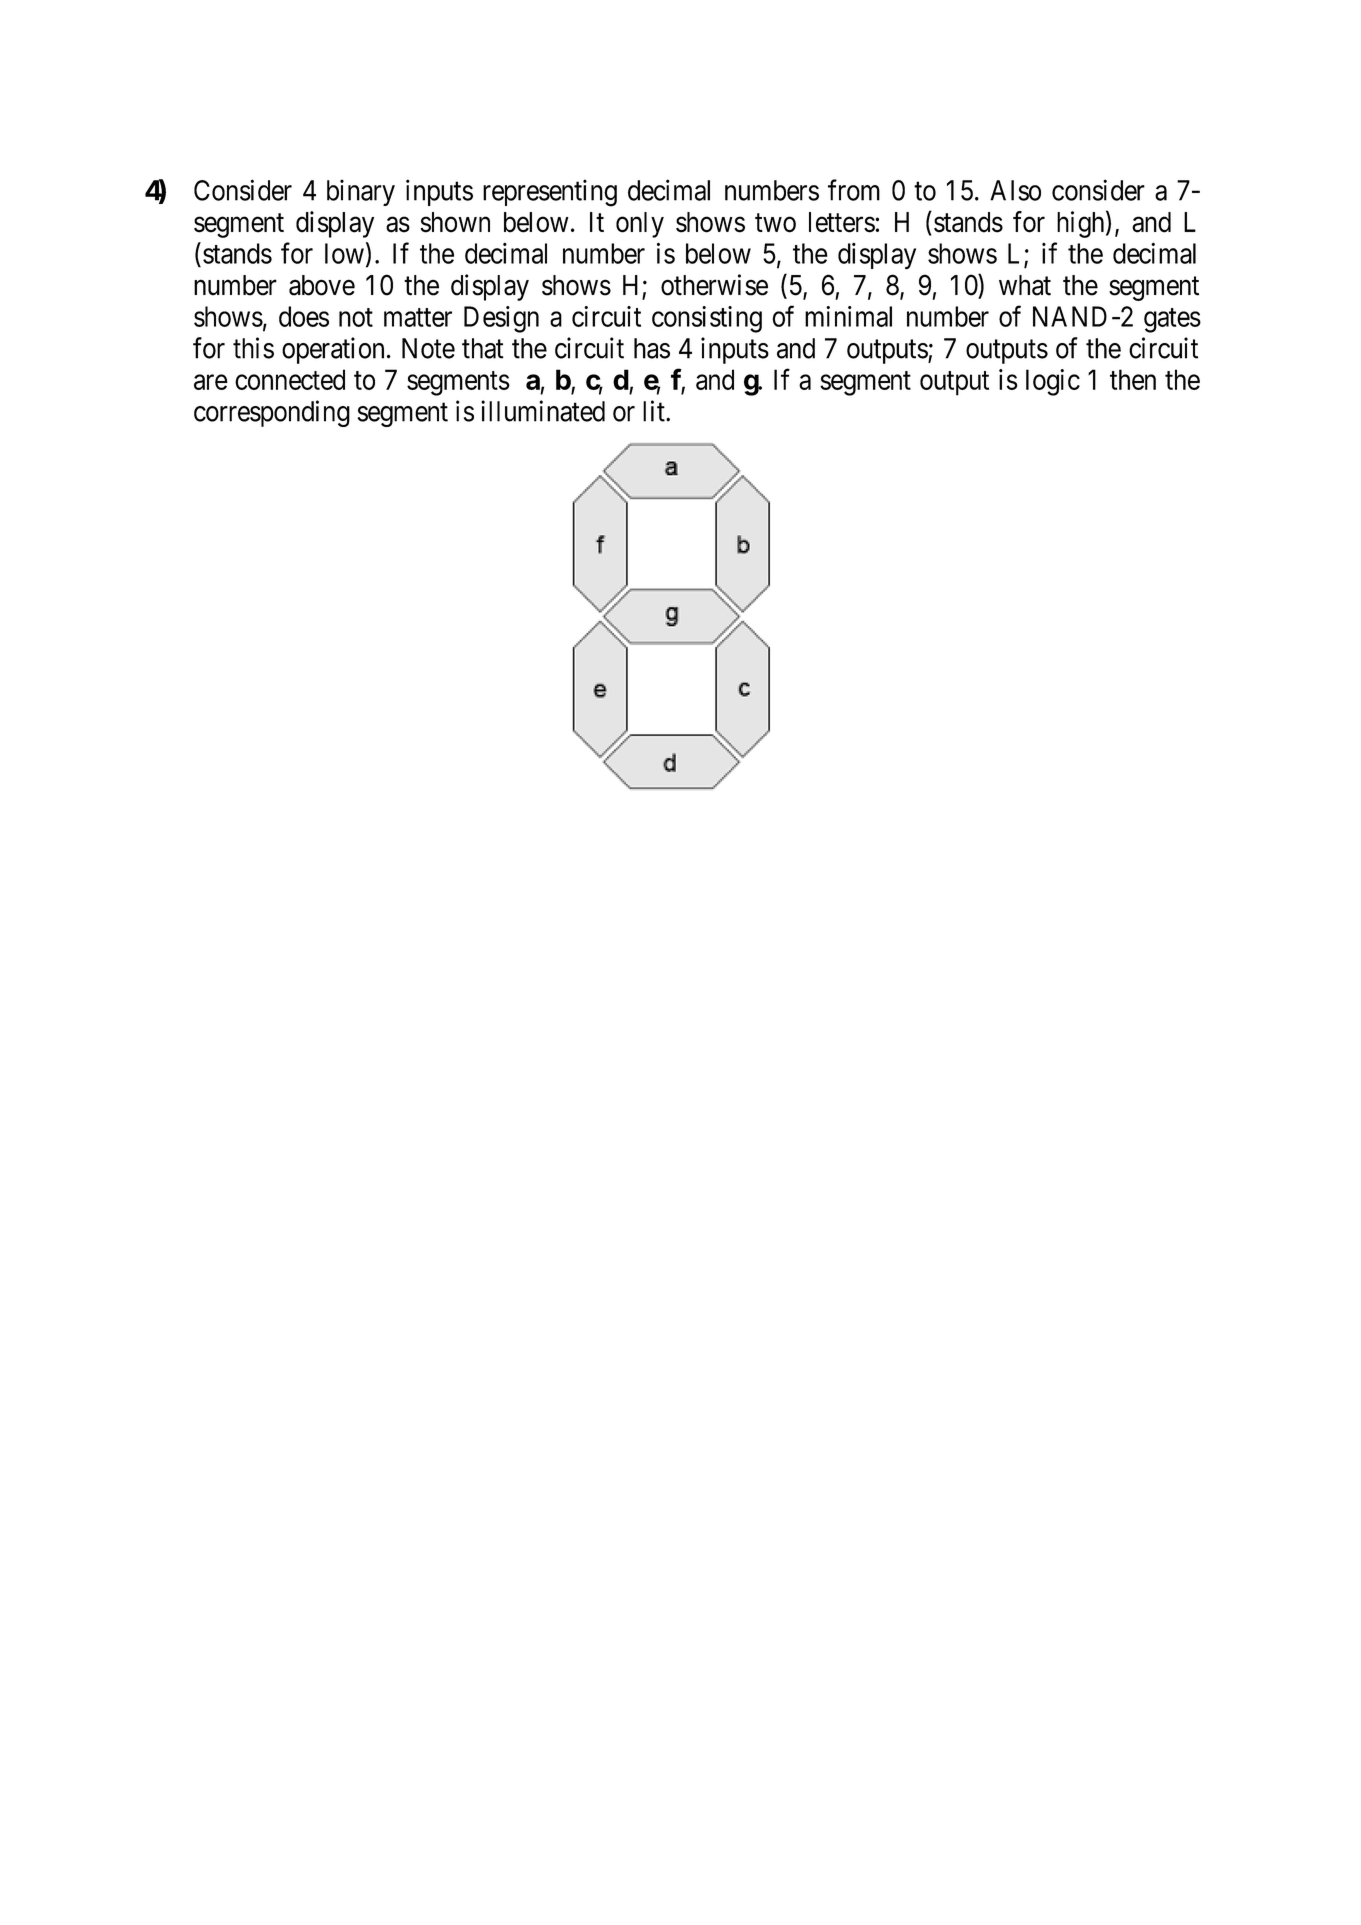 Image resolution: width=1361 pixels, height=1925 pixels. I want to click on lit, so click(655, 411).
